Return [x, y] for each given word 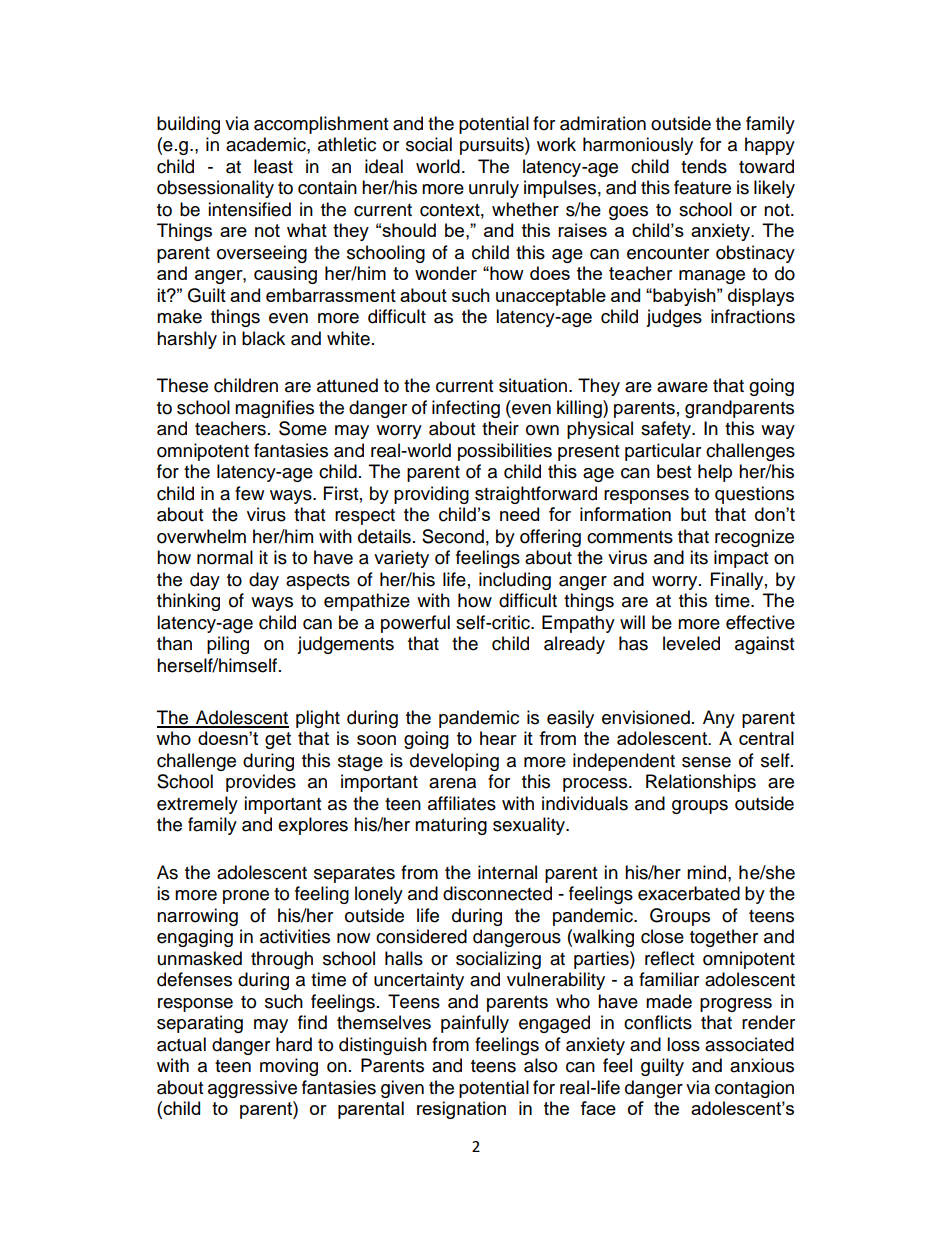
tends [704, 166]
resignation [461, 1110]
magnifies [274, 409]
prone [246, 897]
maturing [451, 826]
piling [228, 645]
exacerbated [689, 893]
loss [683, 1044]
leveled [691, 643]
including [515, 581]
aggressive [252, 1089]
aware [682, 387]
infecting [466, 409]
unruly [494, 189]
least [273, 166]
